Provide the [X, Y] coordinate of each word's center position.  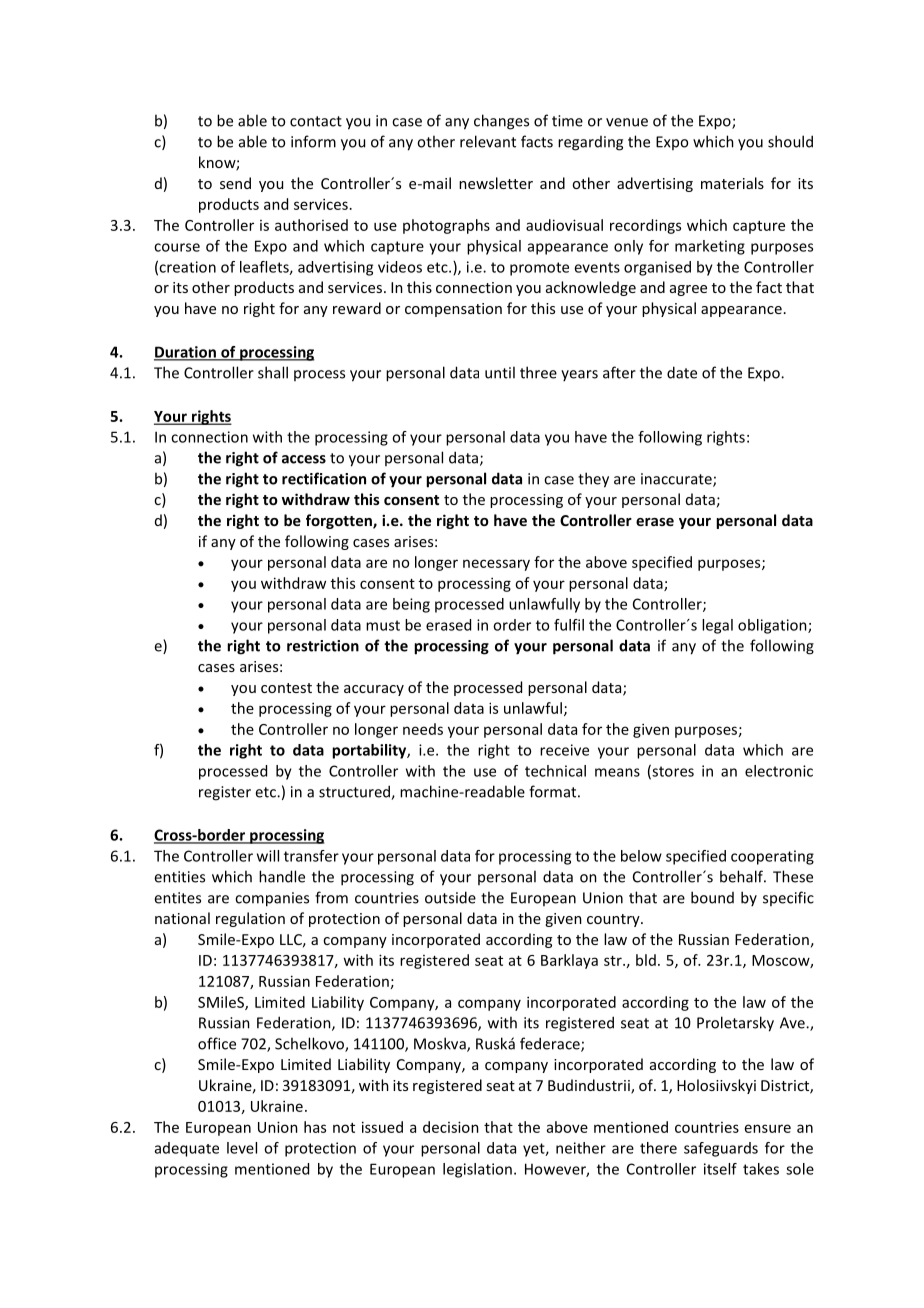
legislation [477, 1170]
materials [732, 183]
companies [272, 899]
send [235, 183]
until [500, 372]
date [682, 372]
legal [717, 626]
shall [273, 372]
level [242, 1148]
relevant [488, 141]
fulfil [569, 625]
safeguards [721, 1149]
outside [450, 897]
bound [712, 897]
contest [286, 688]
